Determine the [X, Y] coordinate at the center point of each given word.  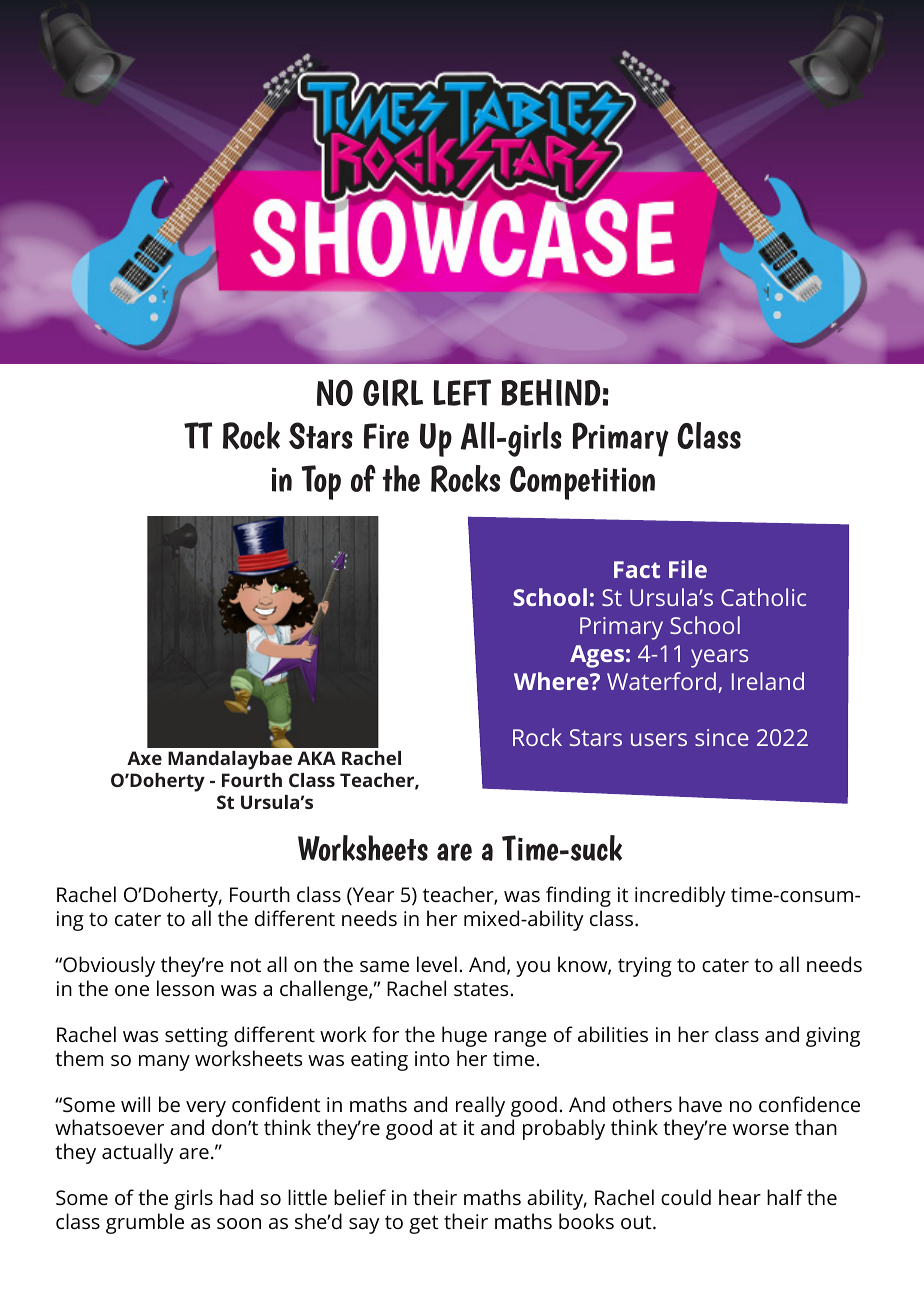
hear [740, 1197]
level [437, 964]
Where [552, 681]
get [423, 1224]
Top [321, 482]
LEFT [462, 392]
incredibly [680, 896]
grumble [145, 1223]
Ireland [768, 681]
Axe [144, 758]
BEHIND [550, 392]
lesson [185, 988]
